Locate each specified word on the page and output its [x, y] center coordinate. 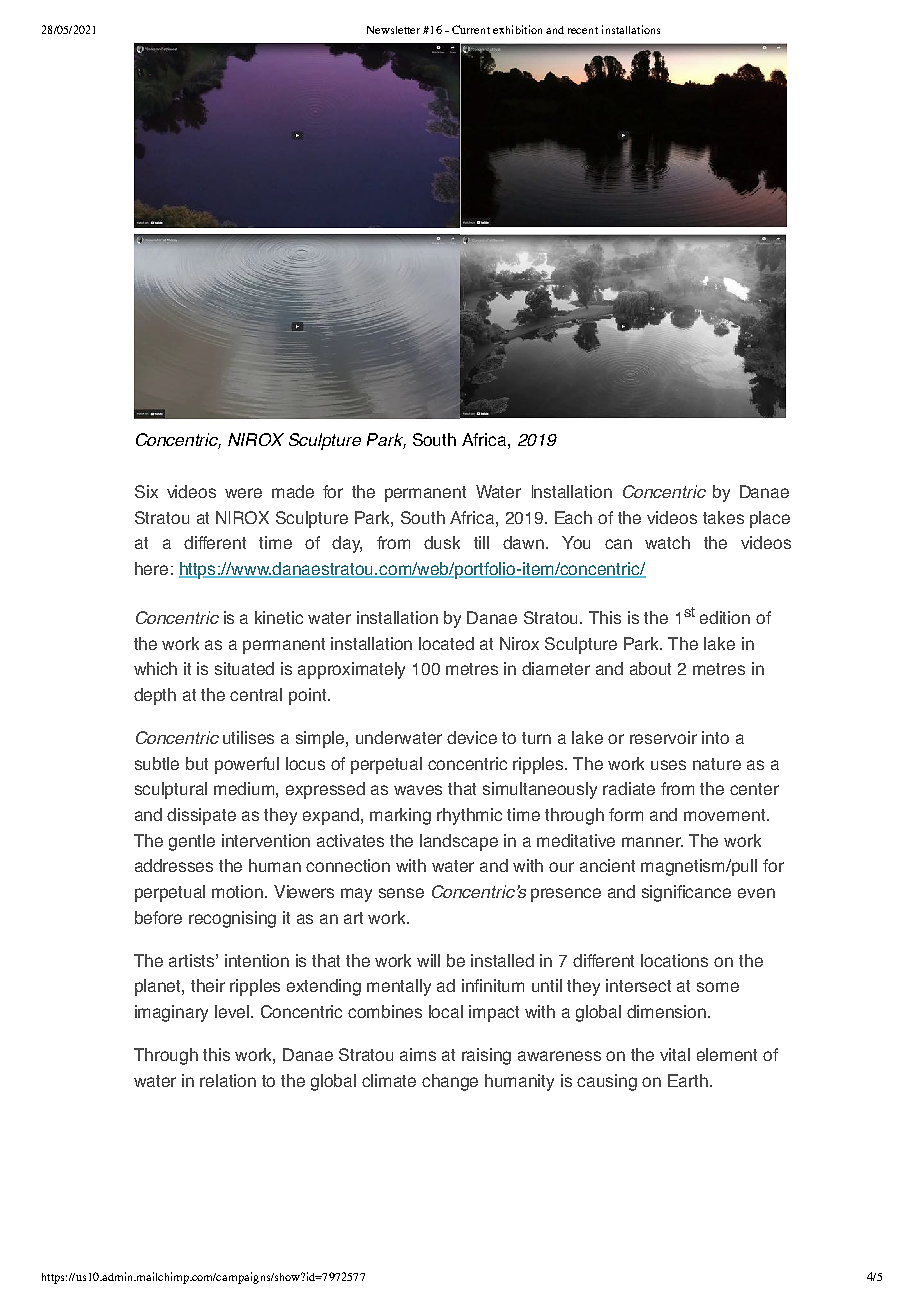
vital [675, 1054]
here [151, 568]
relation [228, 1080]
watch [667, 542]
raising [486, 1056]
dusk [442, 542]
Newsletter [393, 30]
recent [583, 30]
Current [471, 29]
